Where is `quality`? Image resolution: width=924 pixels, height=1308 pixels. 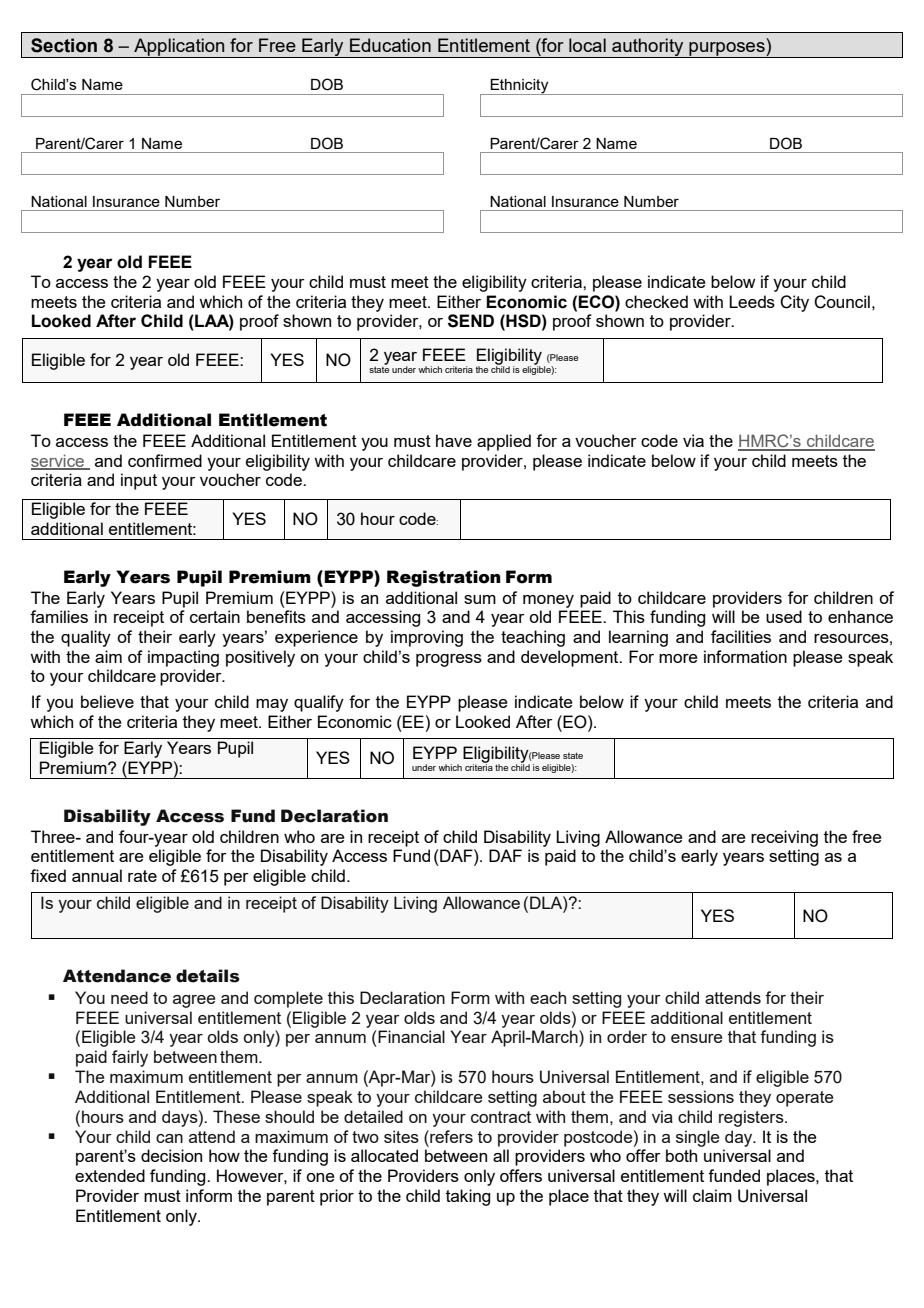 quality is located at coordinates (86, 638).
